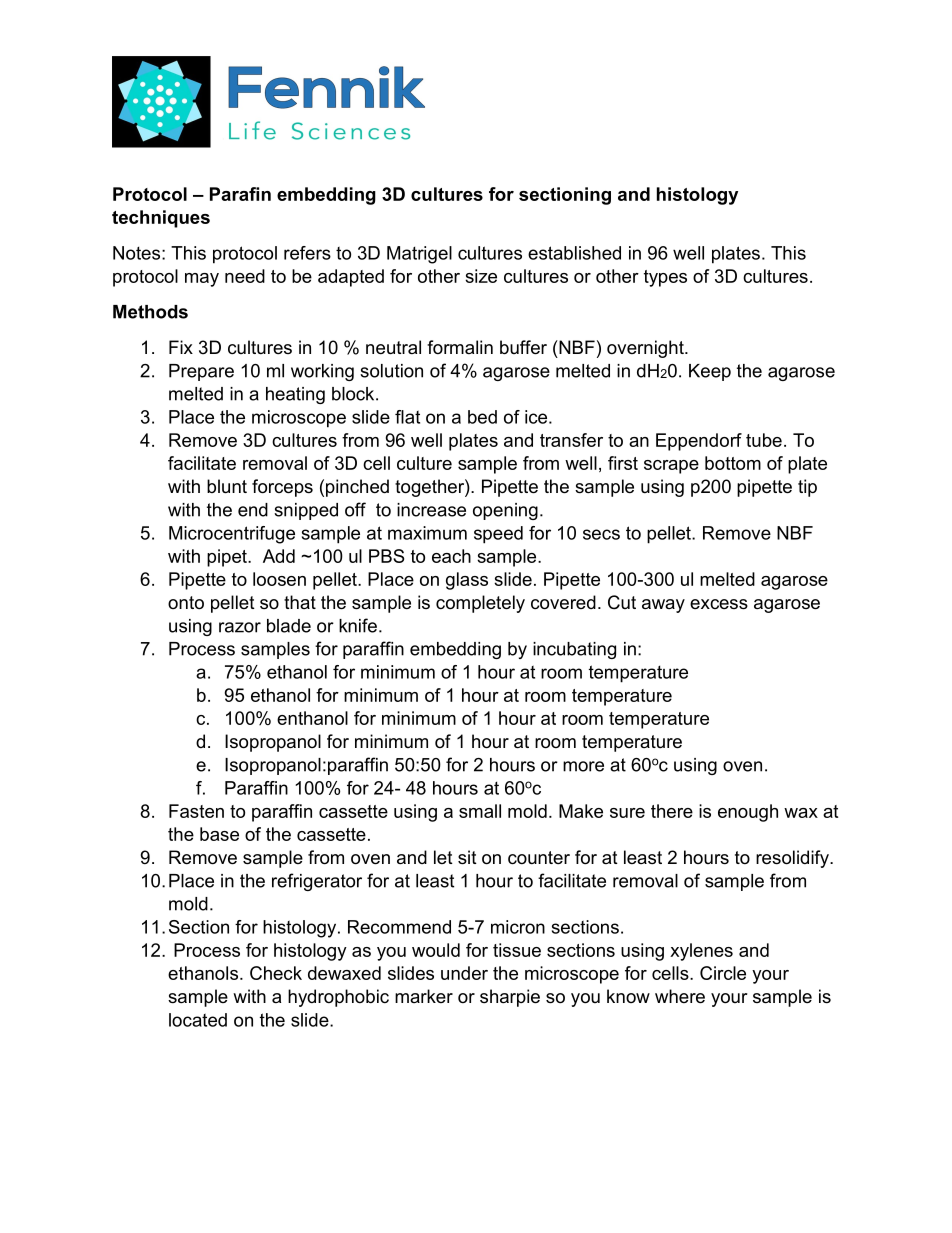  I want to click on excess, so click(719, 604).
